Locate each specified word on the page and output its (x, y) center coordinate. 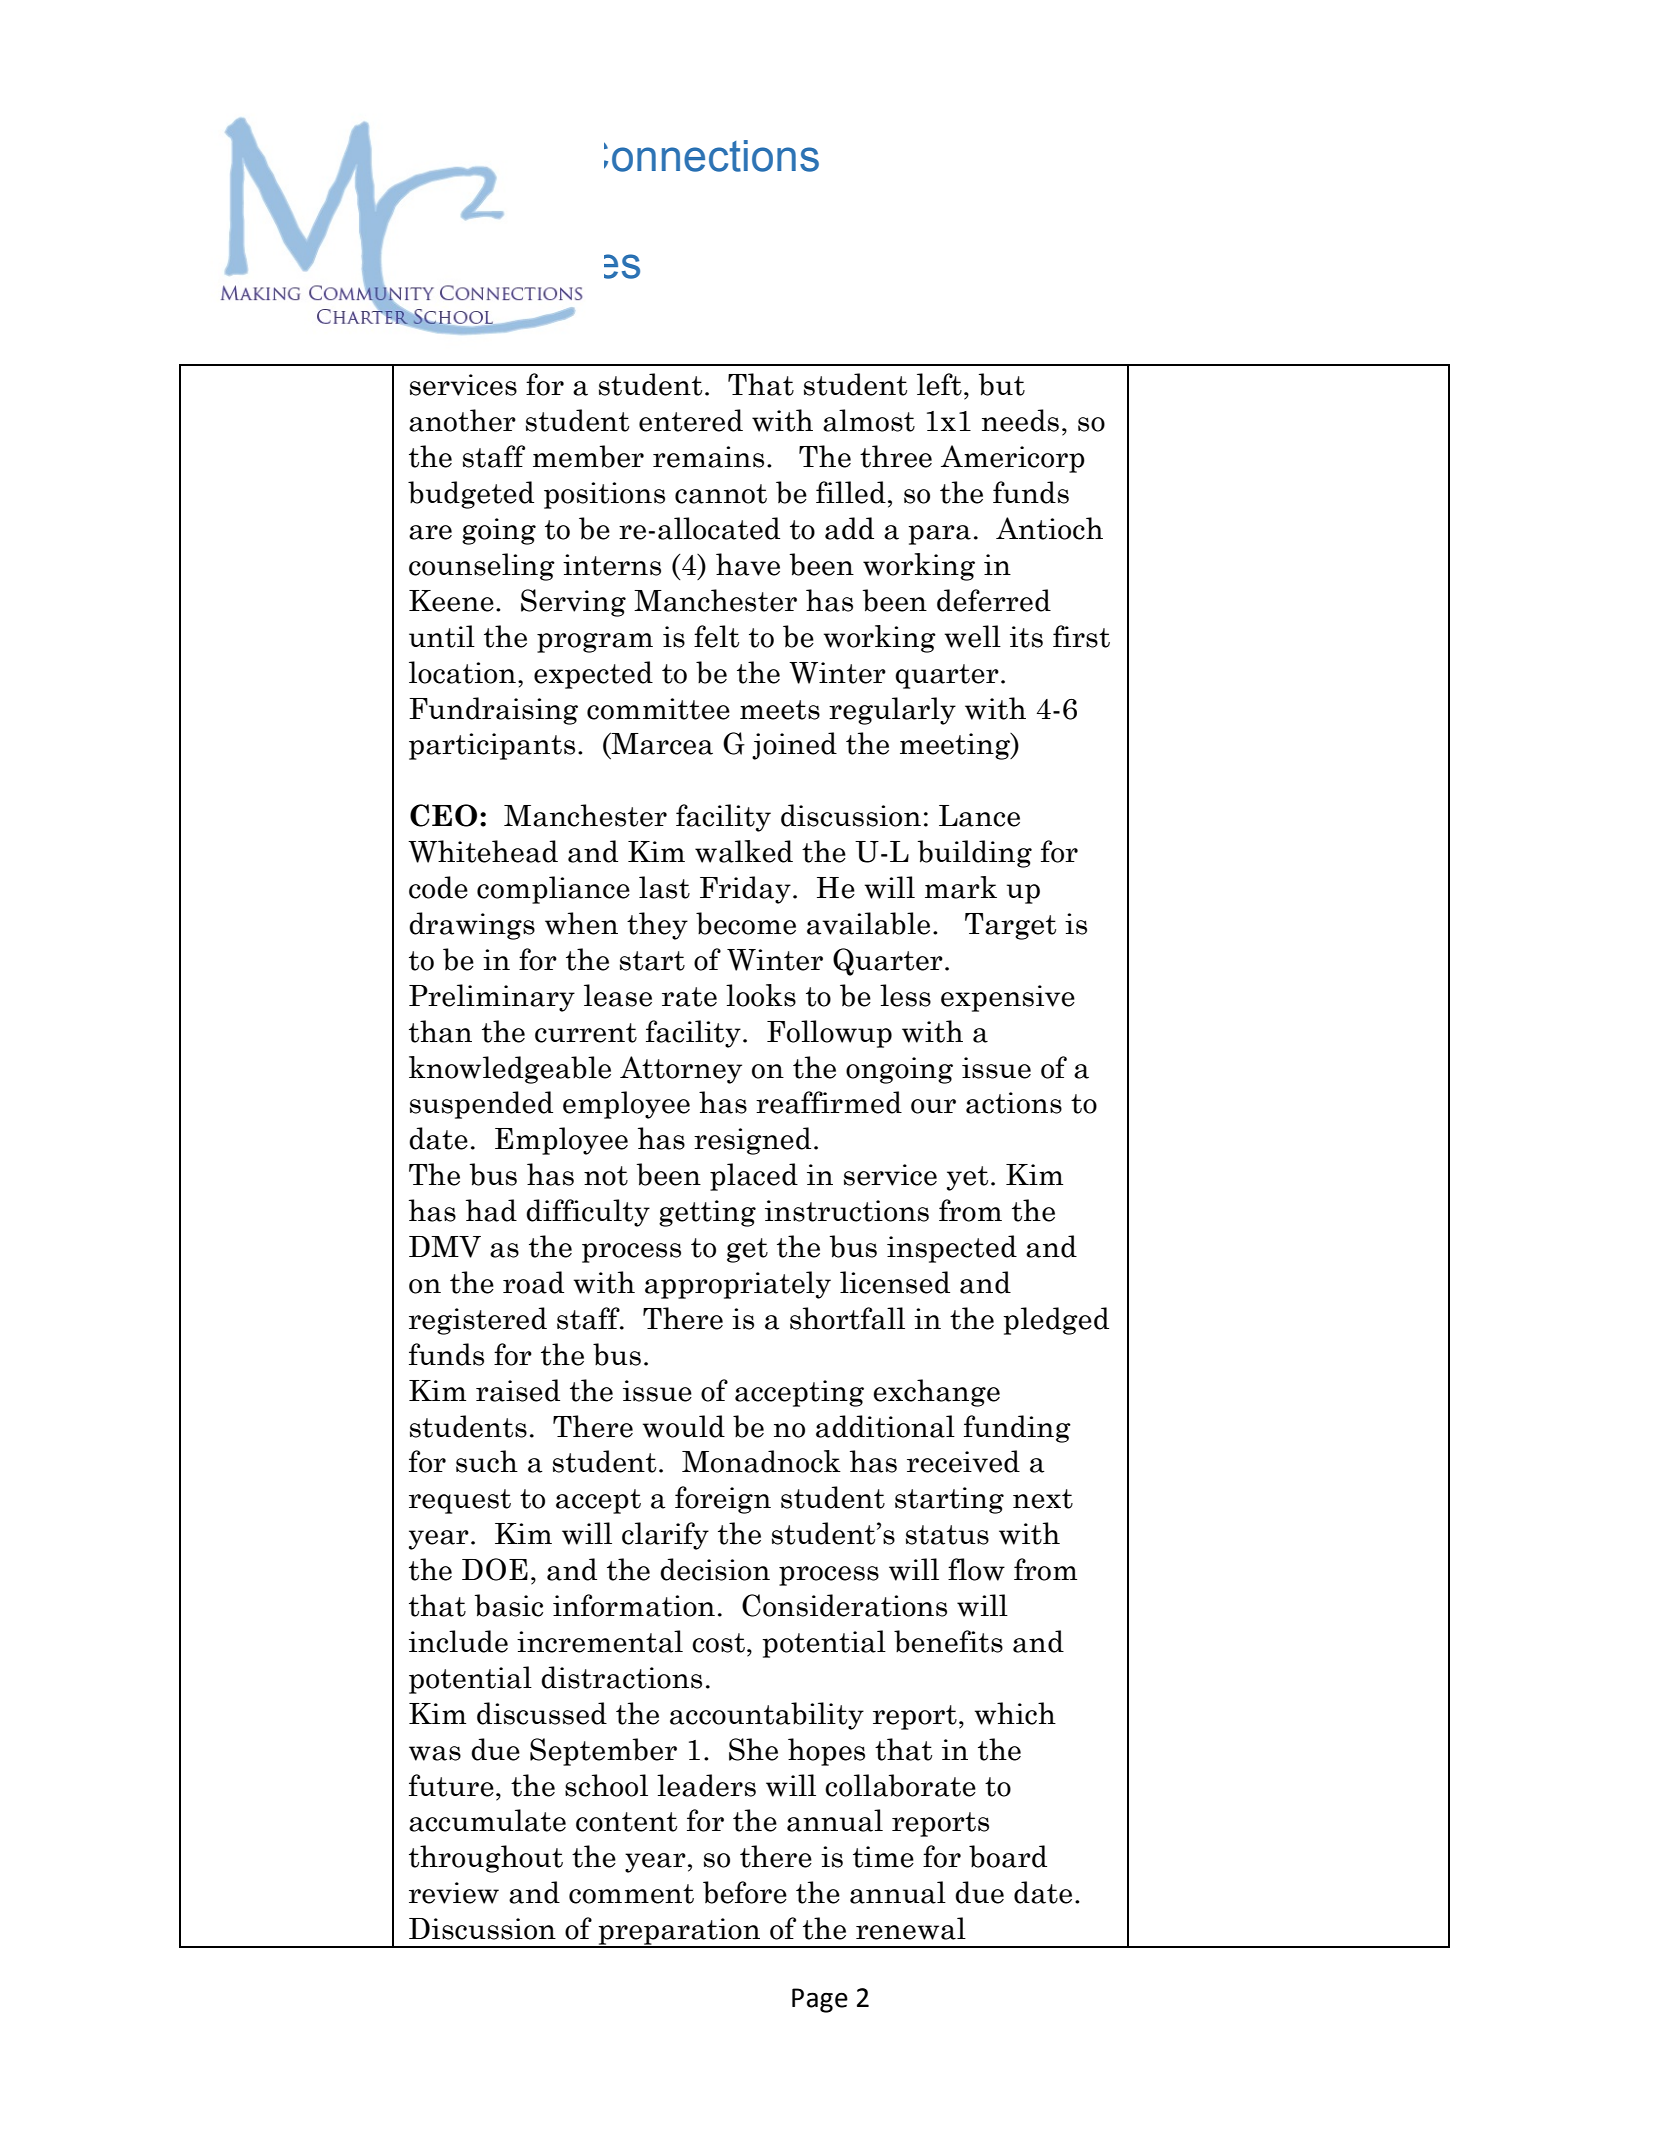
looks (761, 995)
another (462, 420)
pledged (1056, 1321)
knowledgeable (510, 1070)
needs (1020, 420)
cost (718, 1643)
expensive (1008, 998)
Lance (979, 816)
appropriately (738, 1285)
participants (492, 746)
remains (708, 457)
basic (509, 1605)
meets (780, 710)
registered (478, 1321)
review (454, 1893)
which (1015, 1713)
